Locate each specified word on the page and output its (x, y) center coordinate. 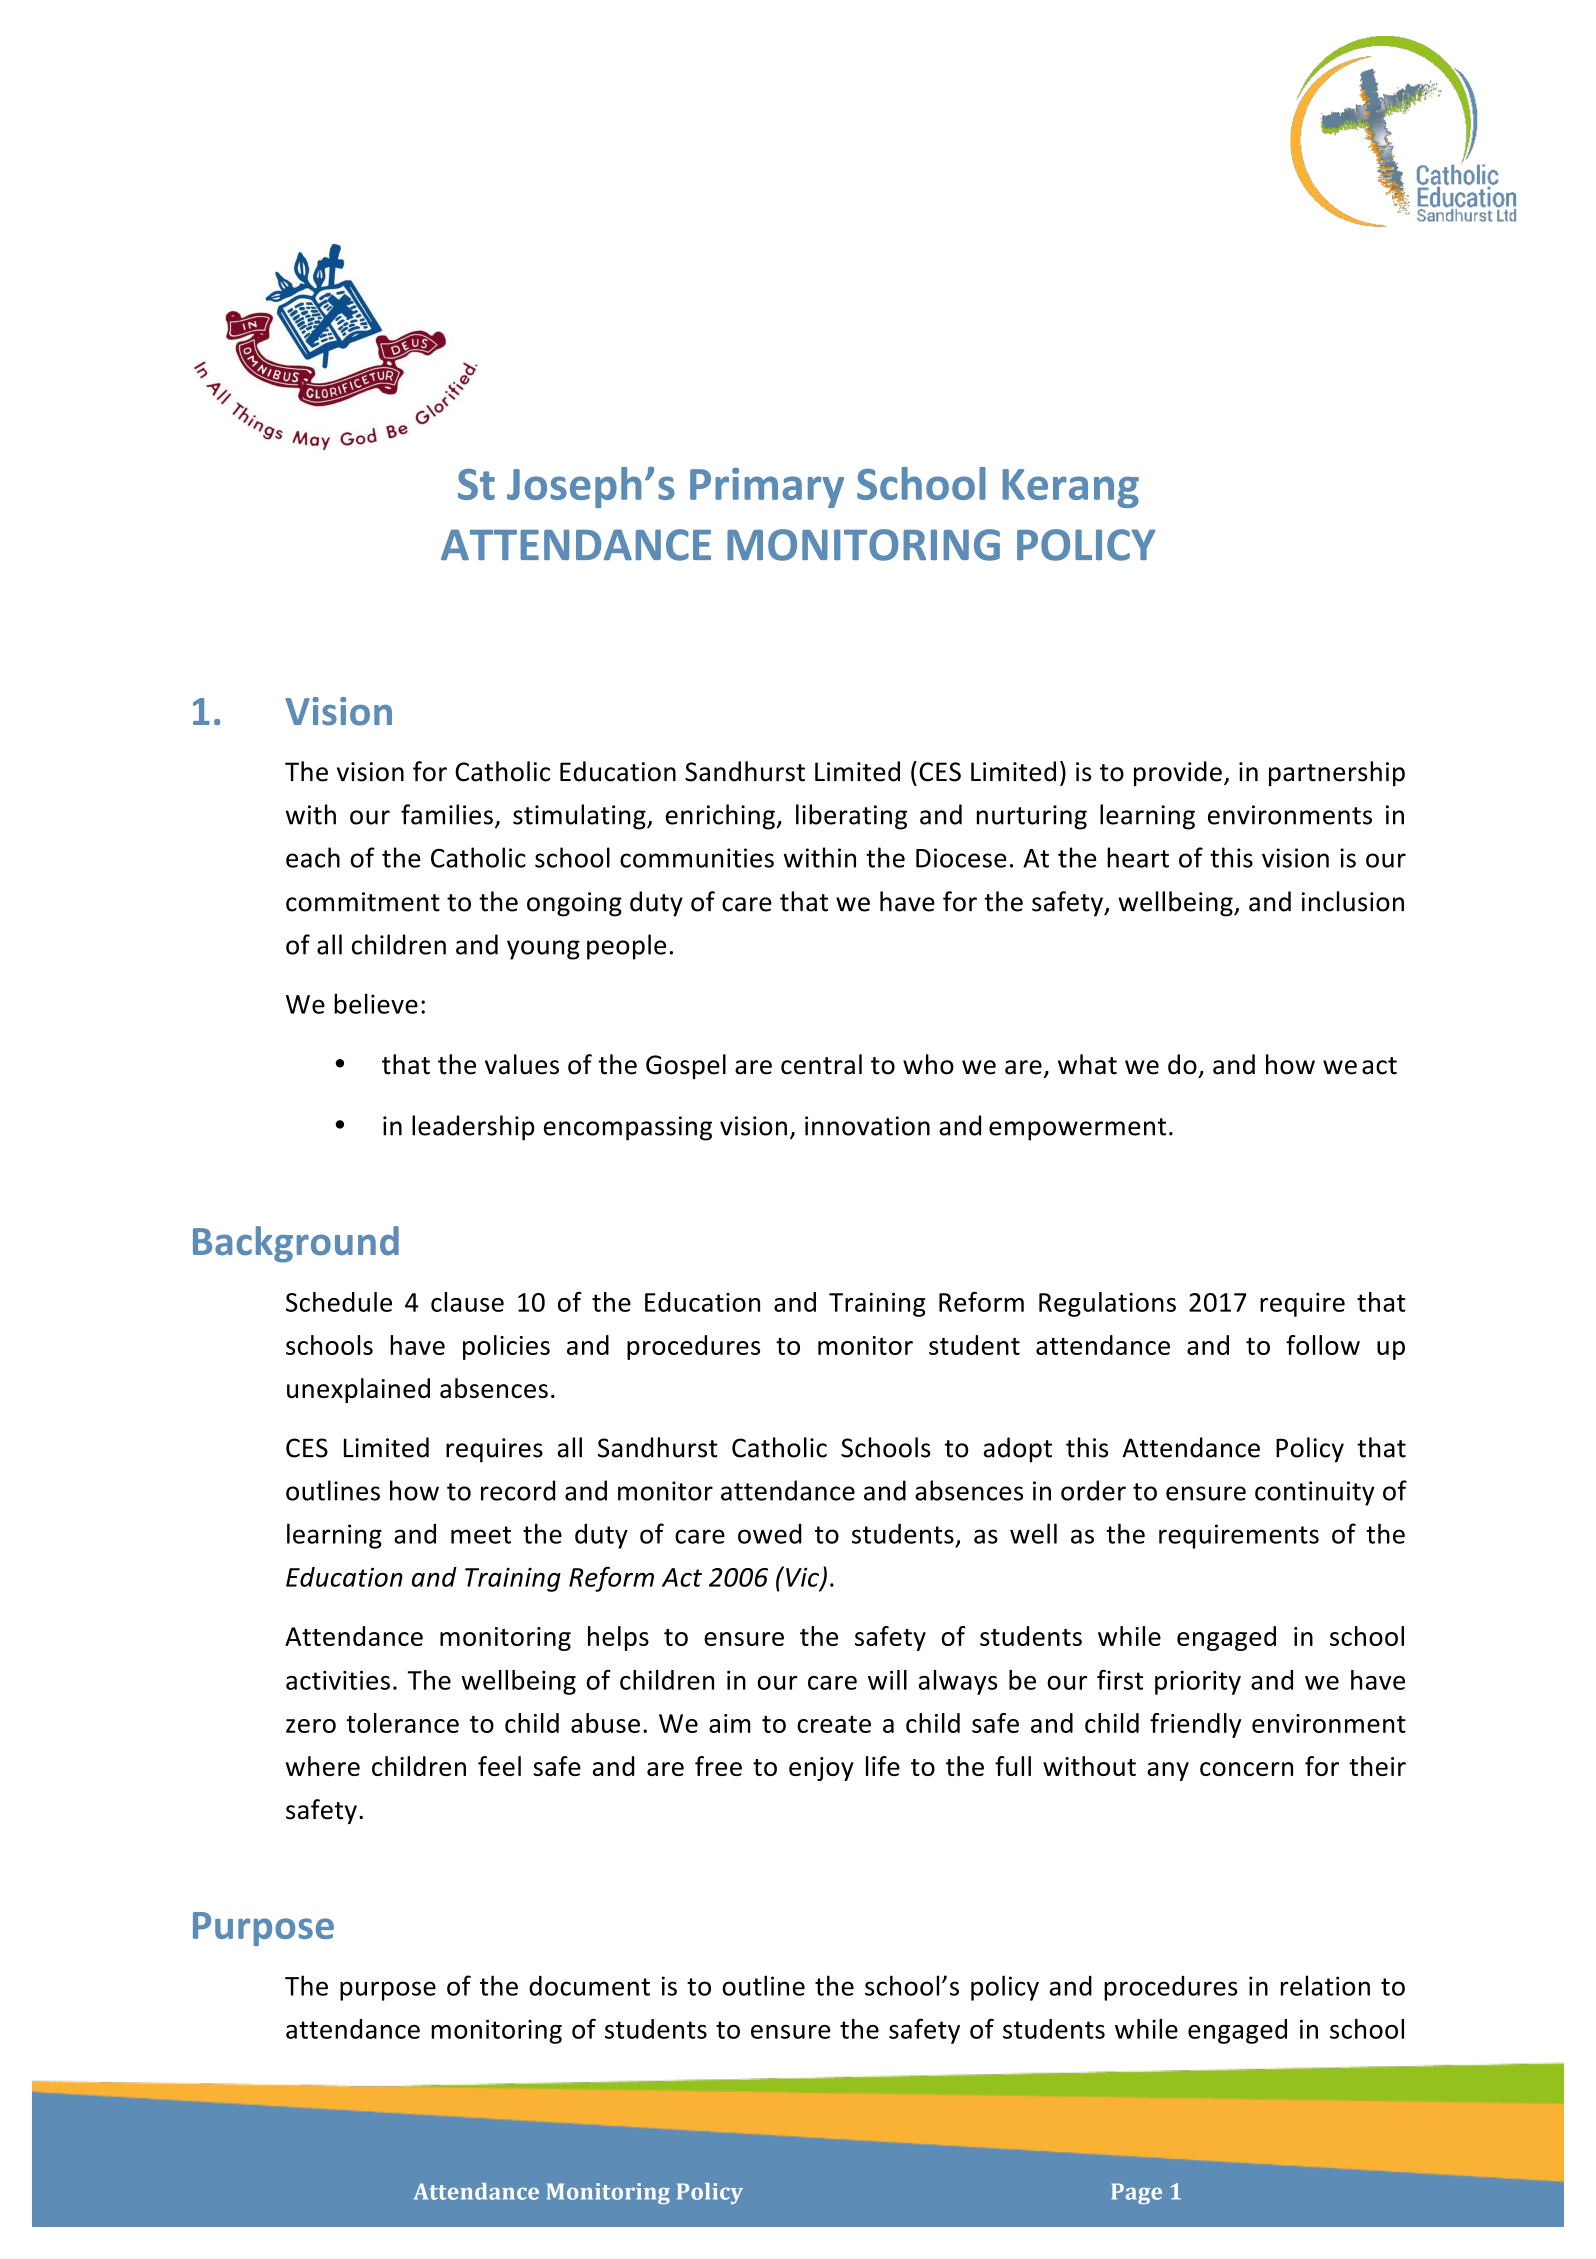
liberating (851, 817)
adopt (1017, 1450)
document (589, 1985)
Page (1136, 2193)
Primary (767, 488)
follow (1323, 1345)
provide (1178, 773)
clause (467, 1302)
